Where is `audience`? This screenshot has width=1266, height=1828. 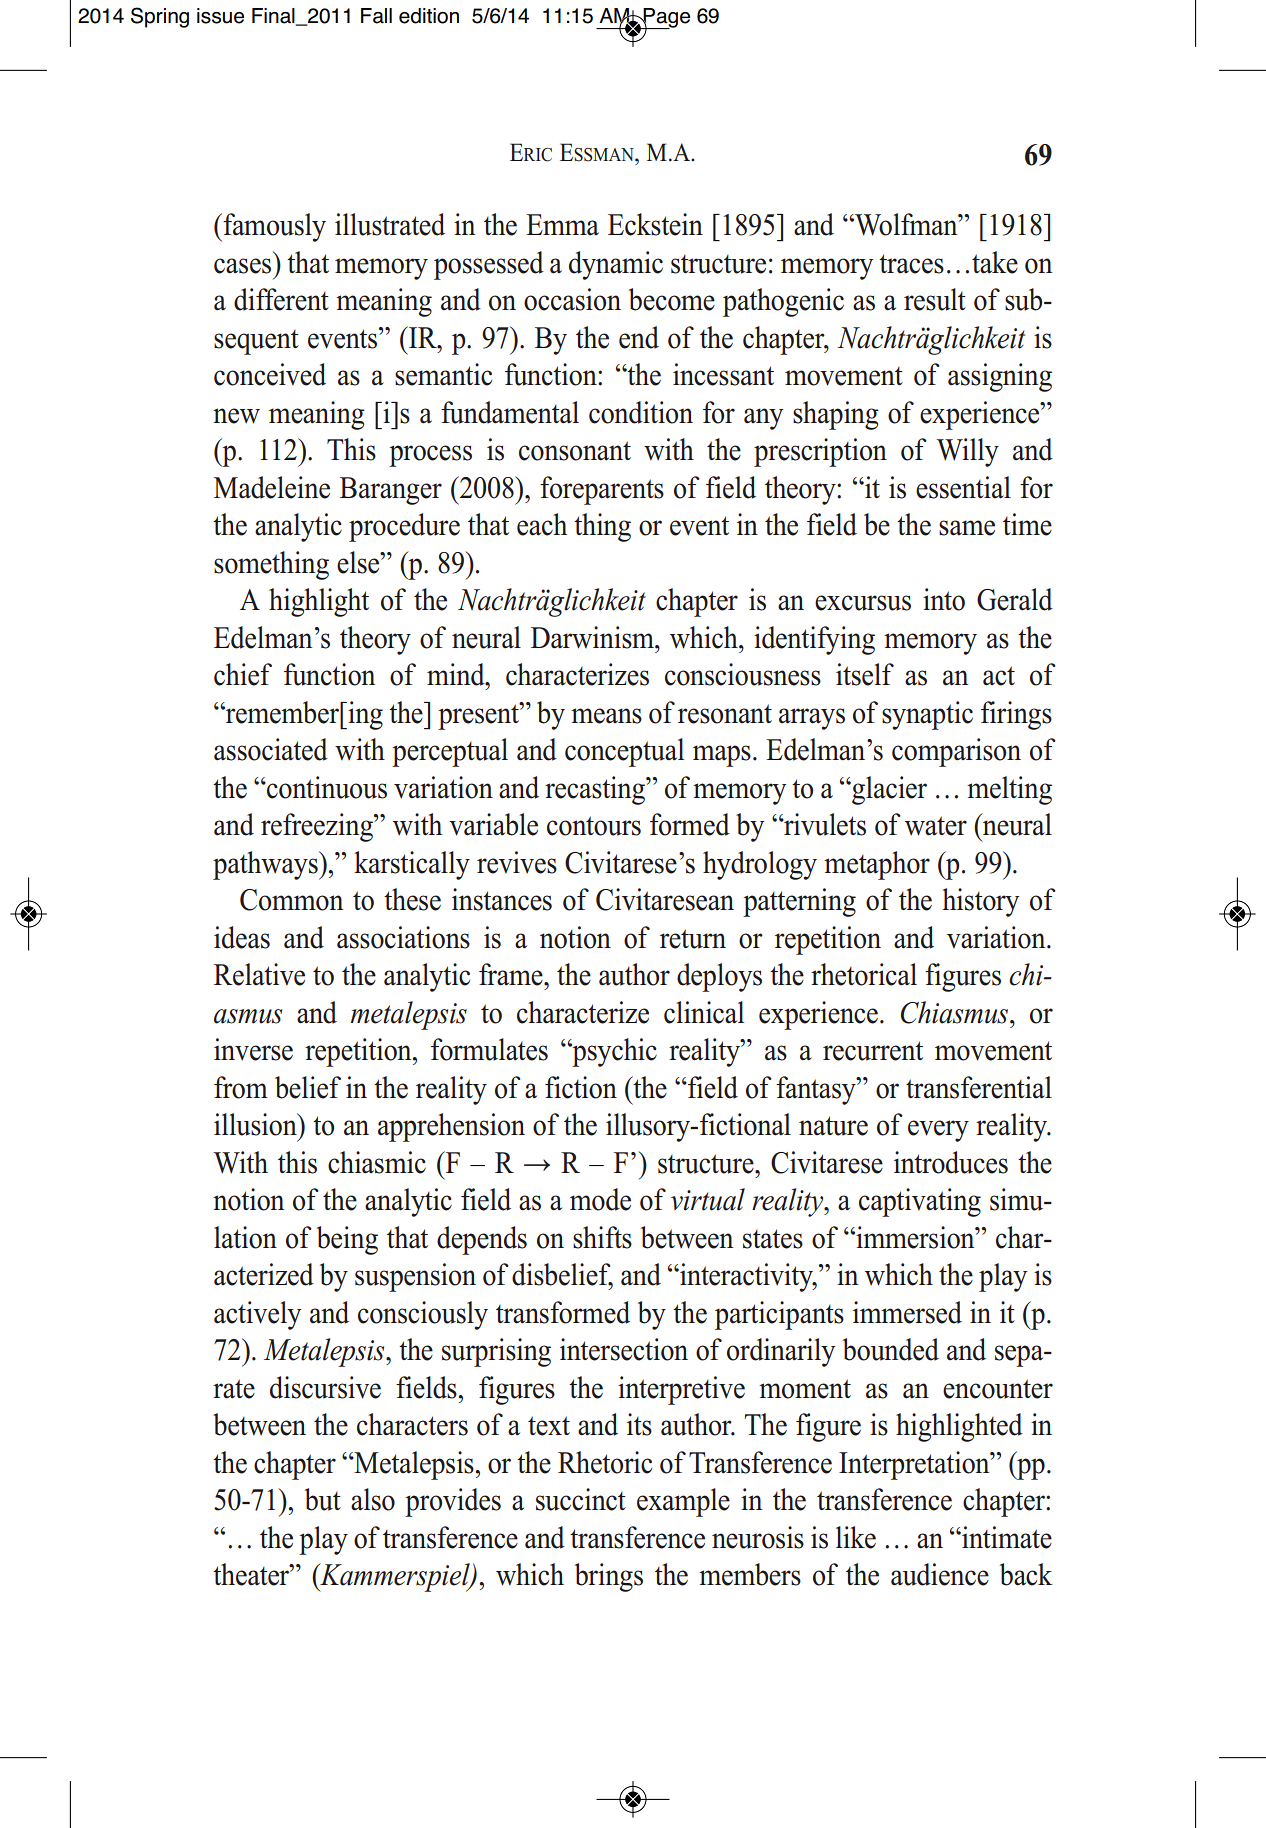
audience is located at coordinates (940, 1574).
